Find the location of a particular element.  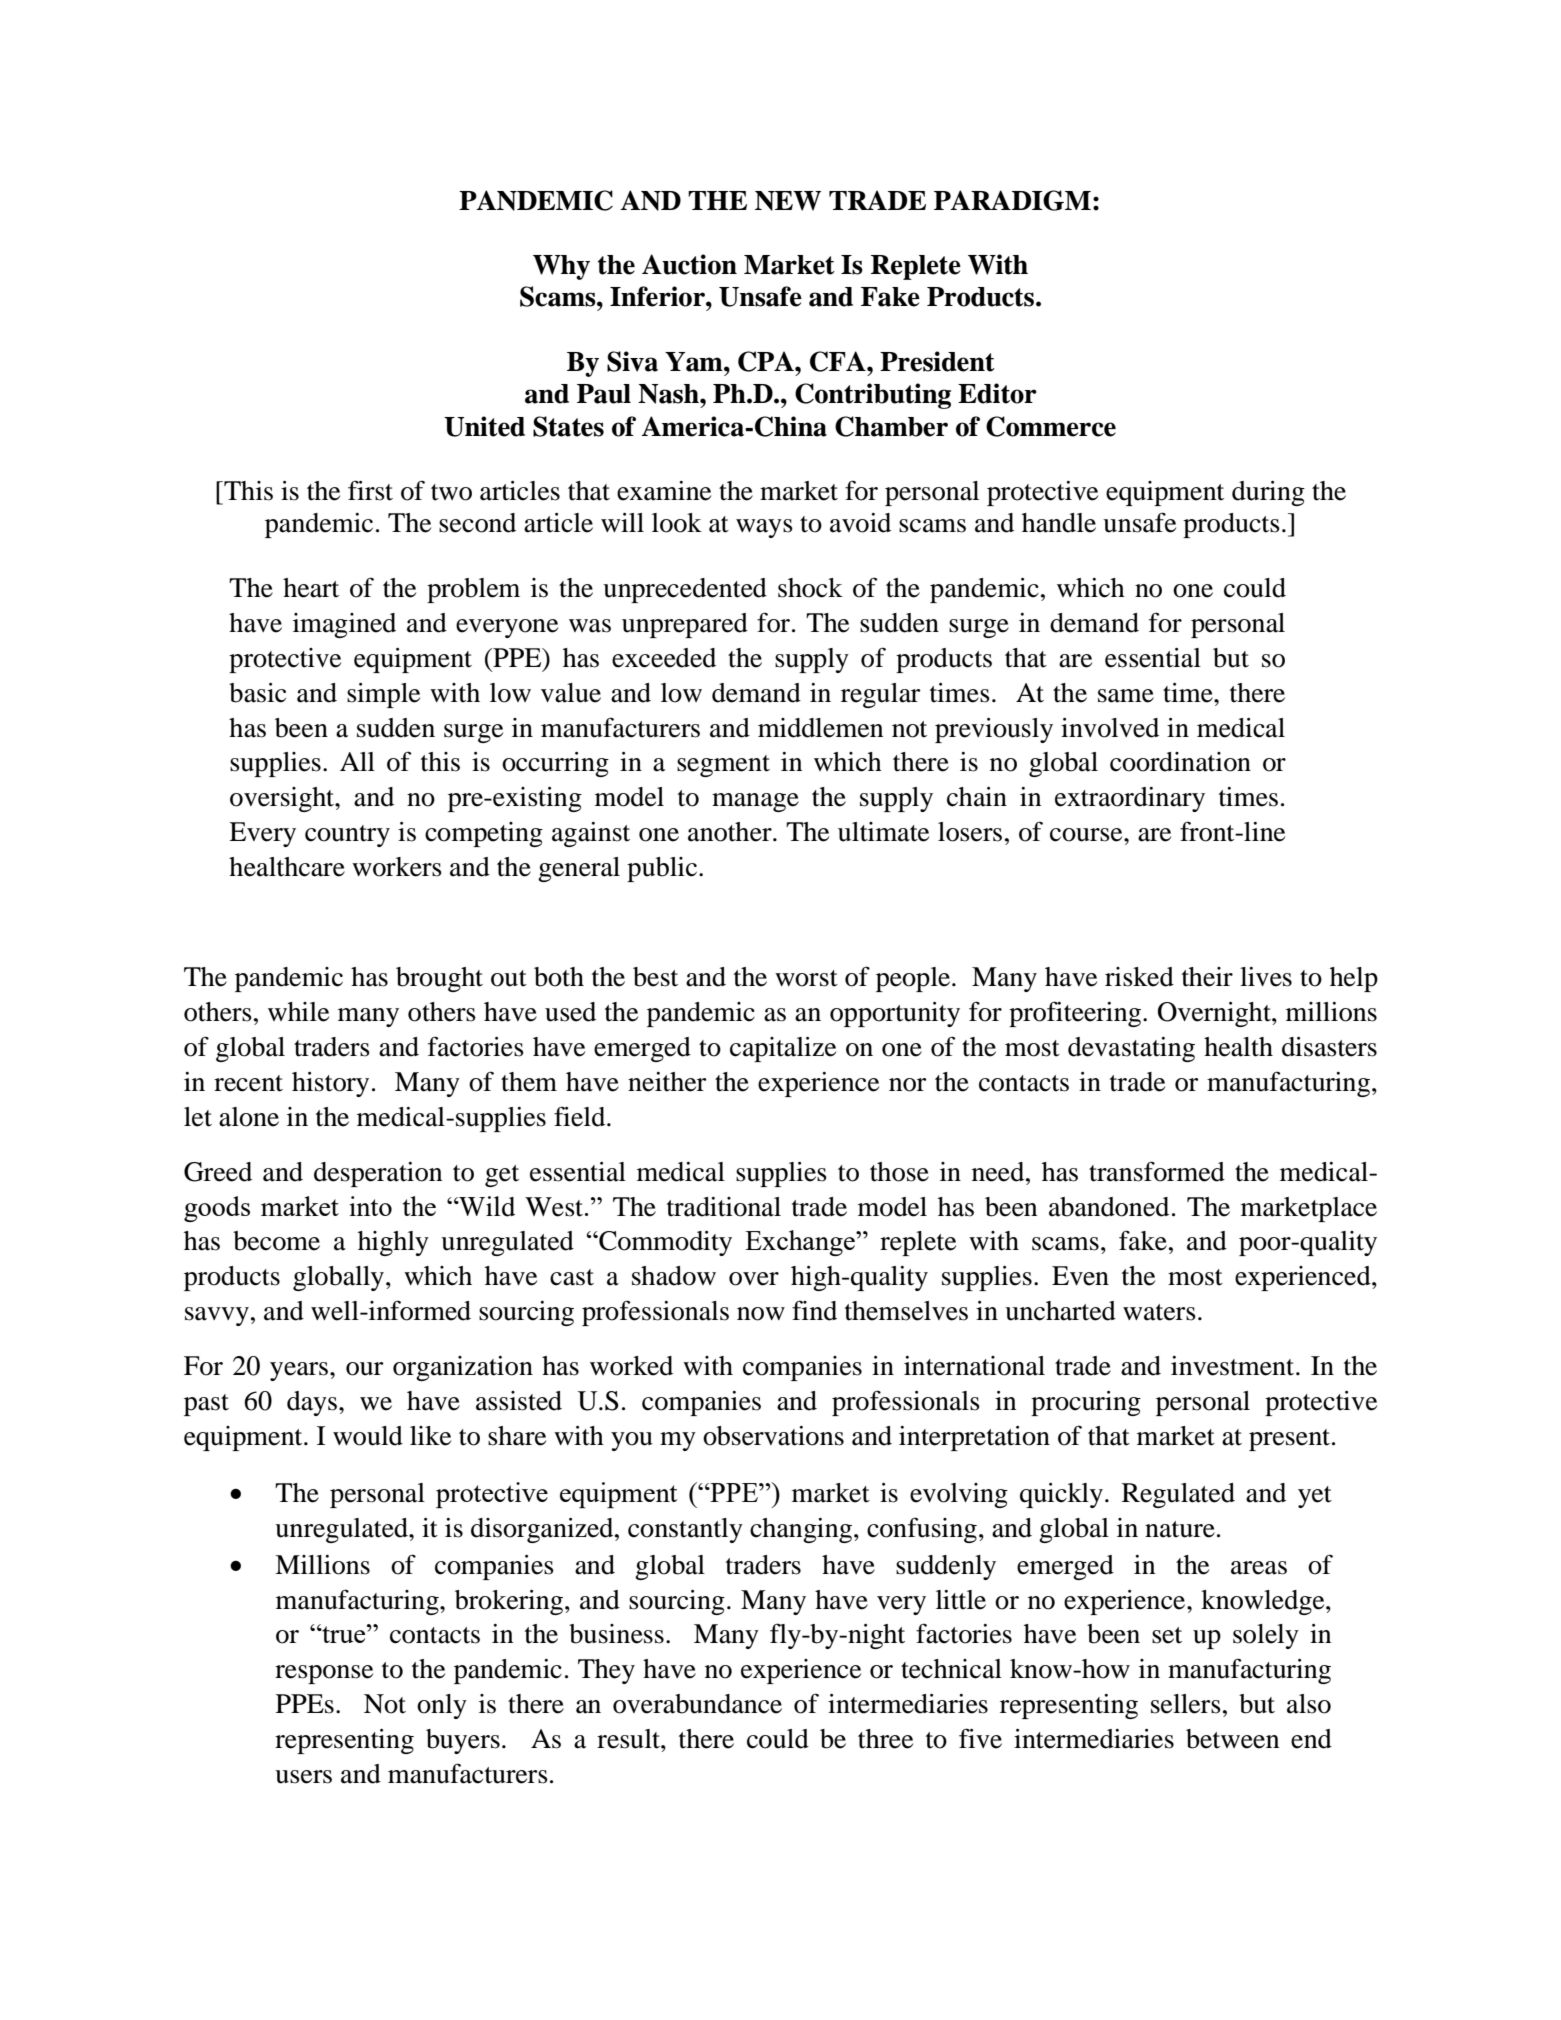

investment is located at coordinates (1234, 1366).
